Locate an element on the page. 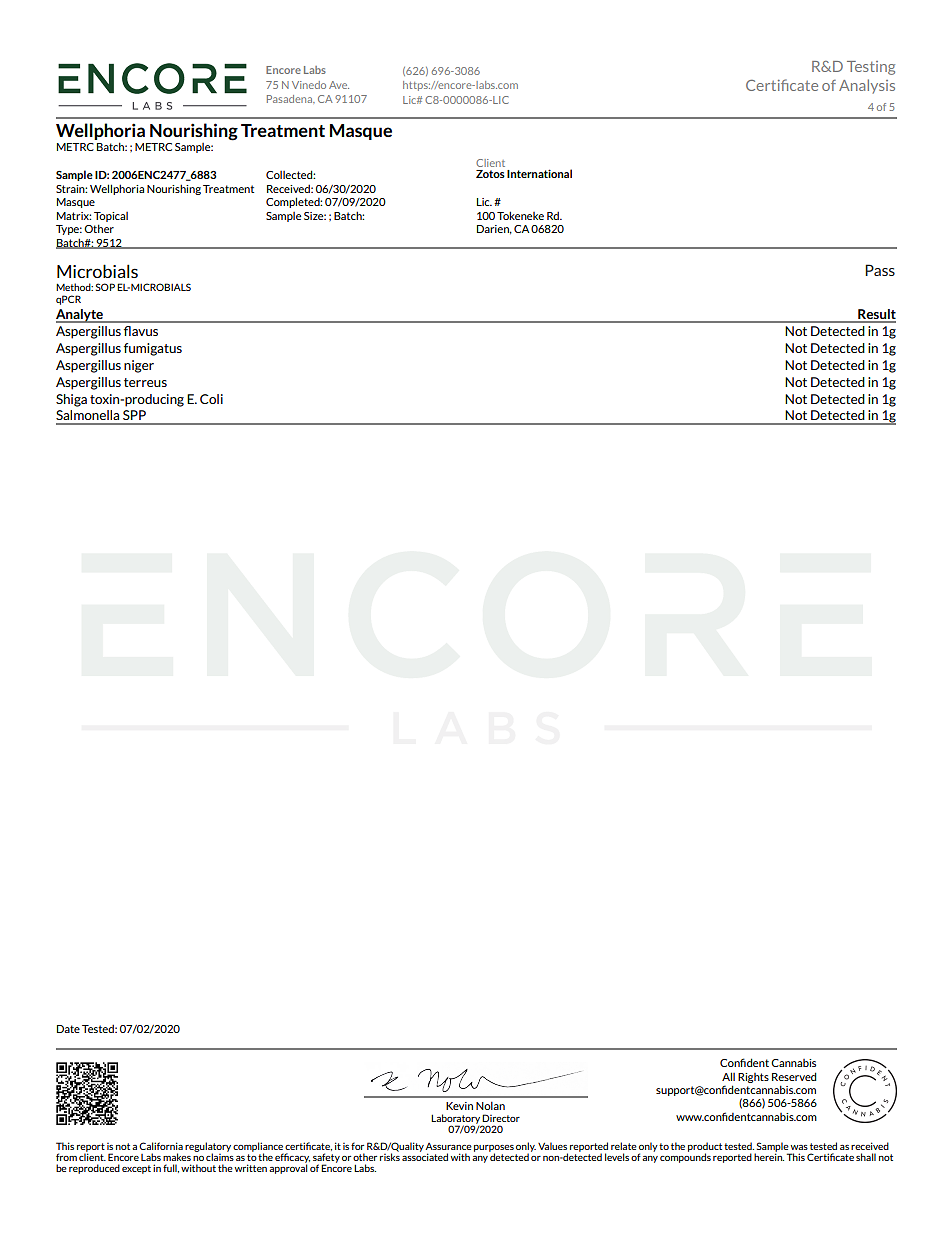  Result is located at coordinates (876, 315).
